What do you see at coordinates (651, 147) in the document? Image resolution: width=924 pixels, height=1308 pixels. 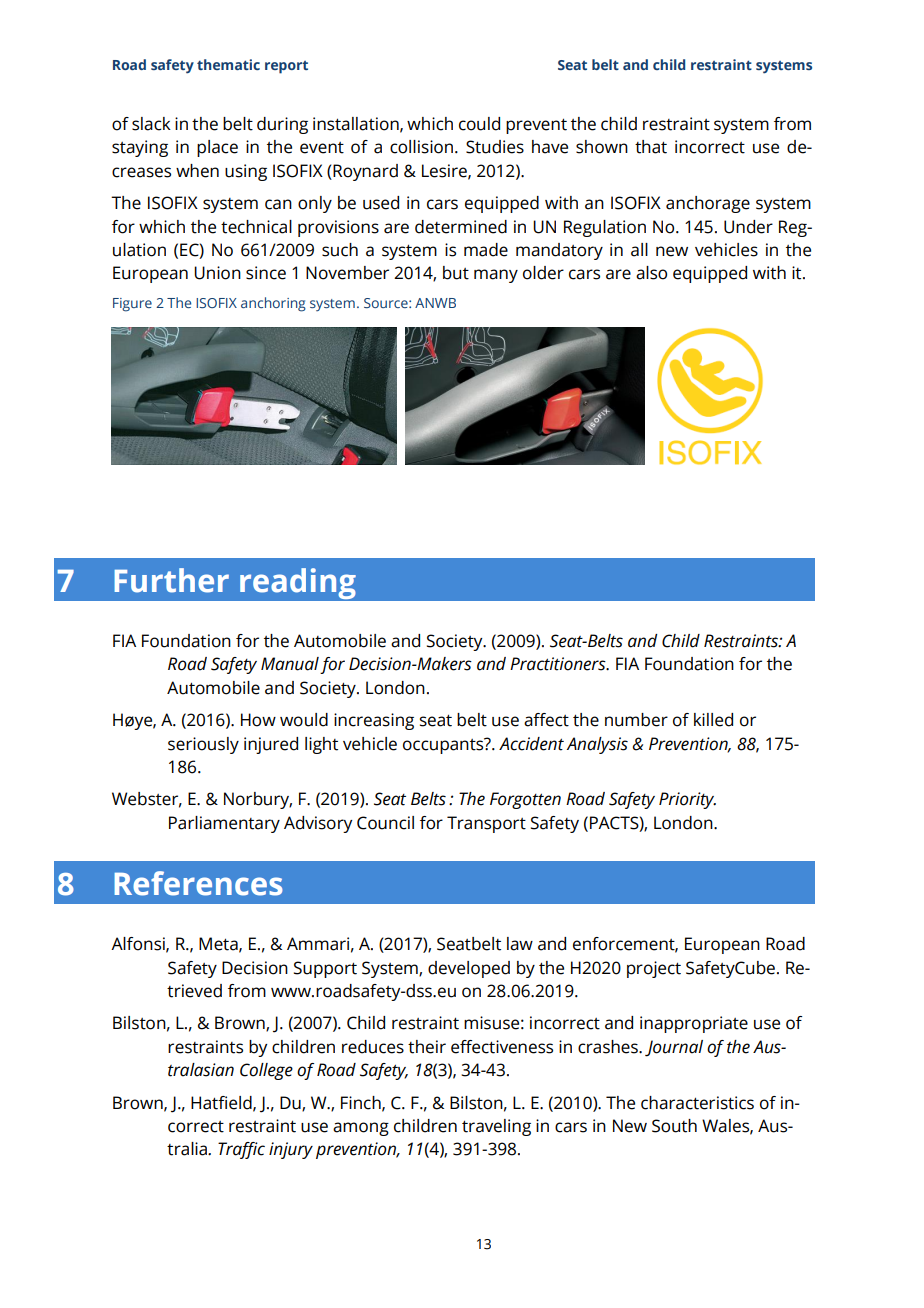 I see `that` at bounding box center [651, 147].
